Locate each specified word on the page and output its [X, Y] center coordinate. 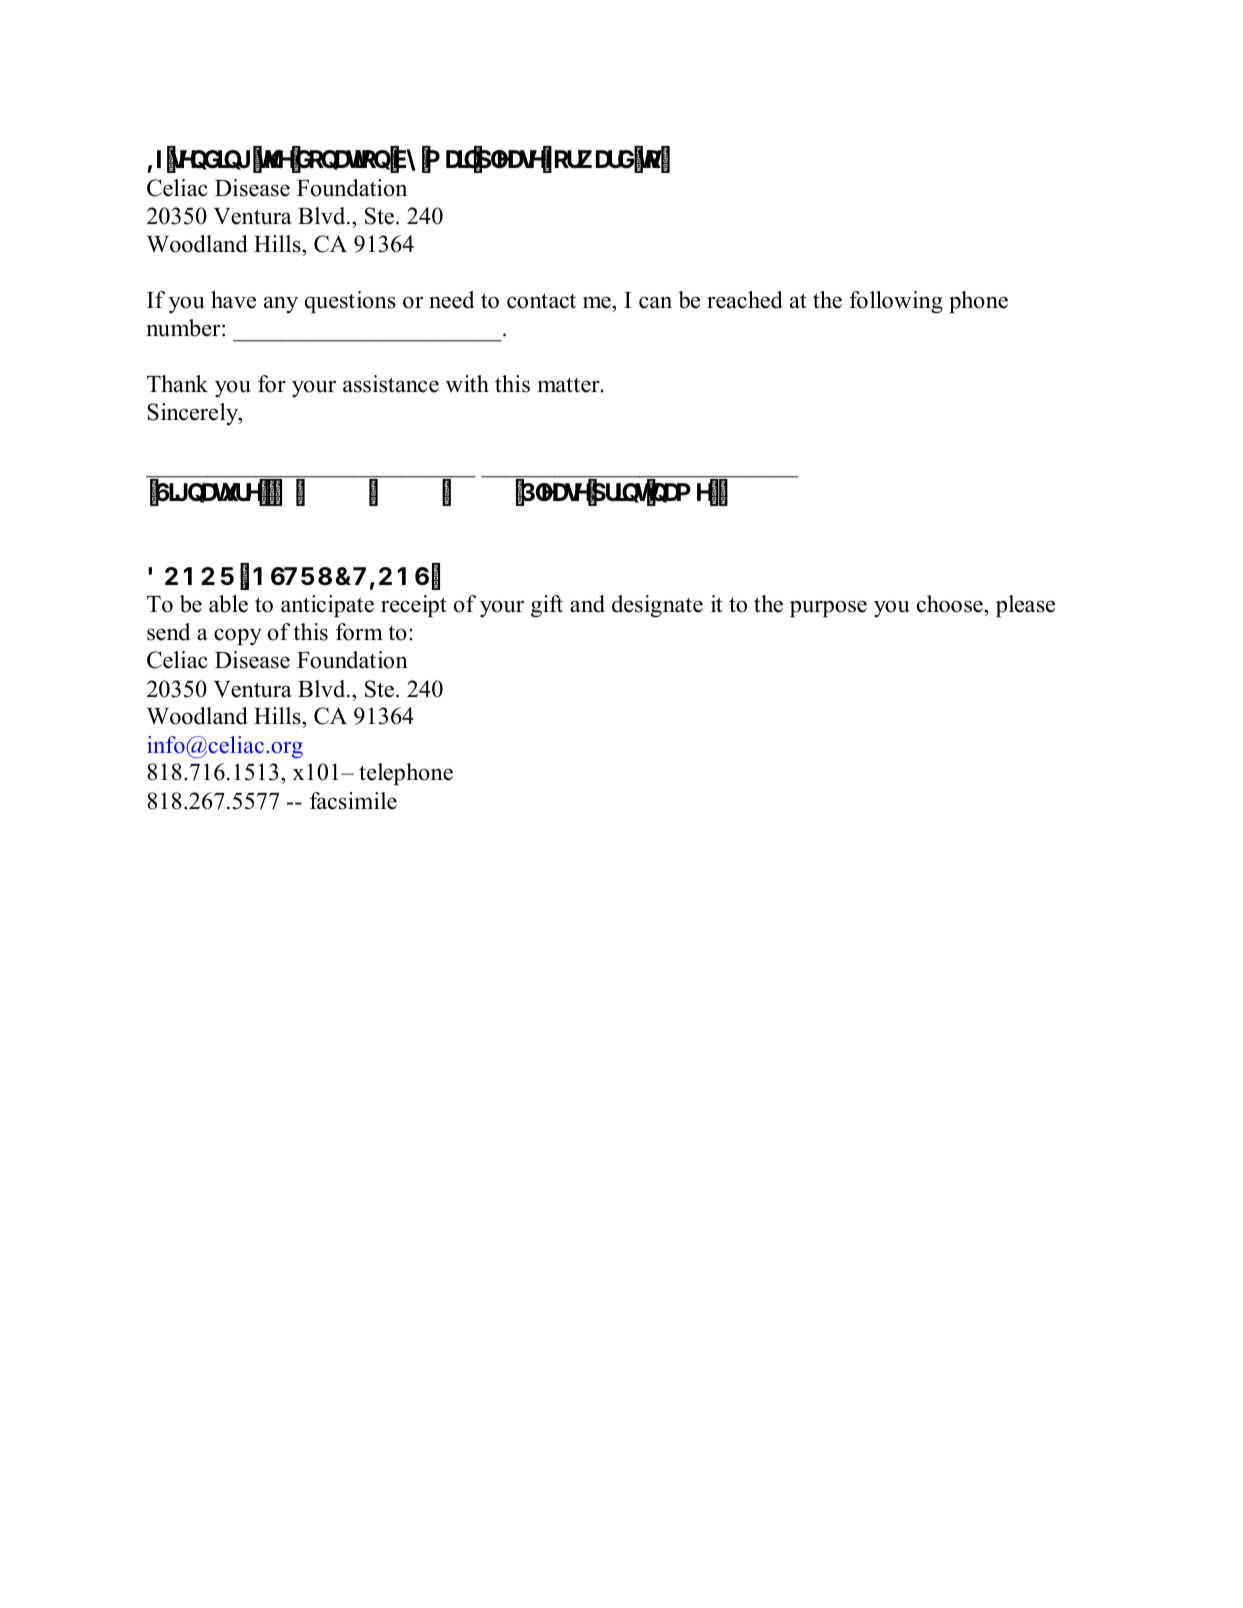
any [281, 305]
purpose [828, 609]
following [896, 302]
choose [951, 604]
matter [569, 385]
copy [238, 637]
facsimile [353, 801]
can [655, 303]
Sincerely [194, 414]
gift [547, 606]
